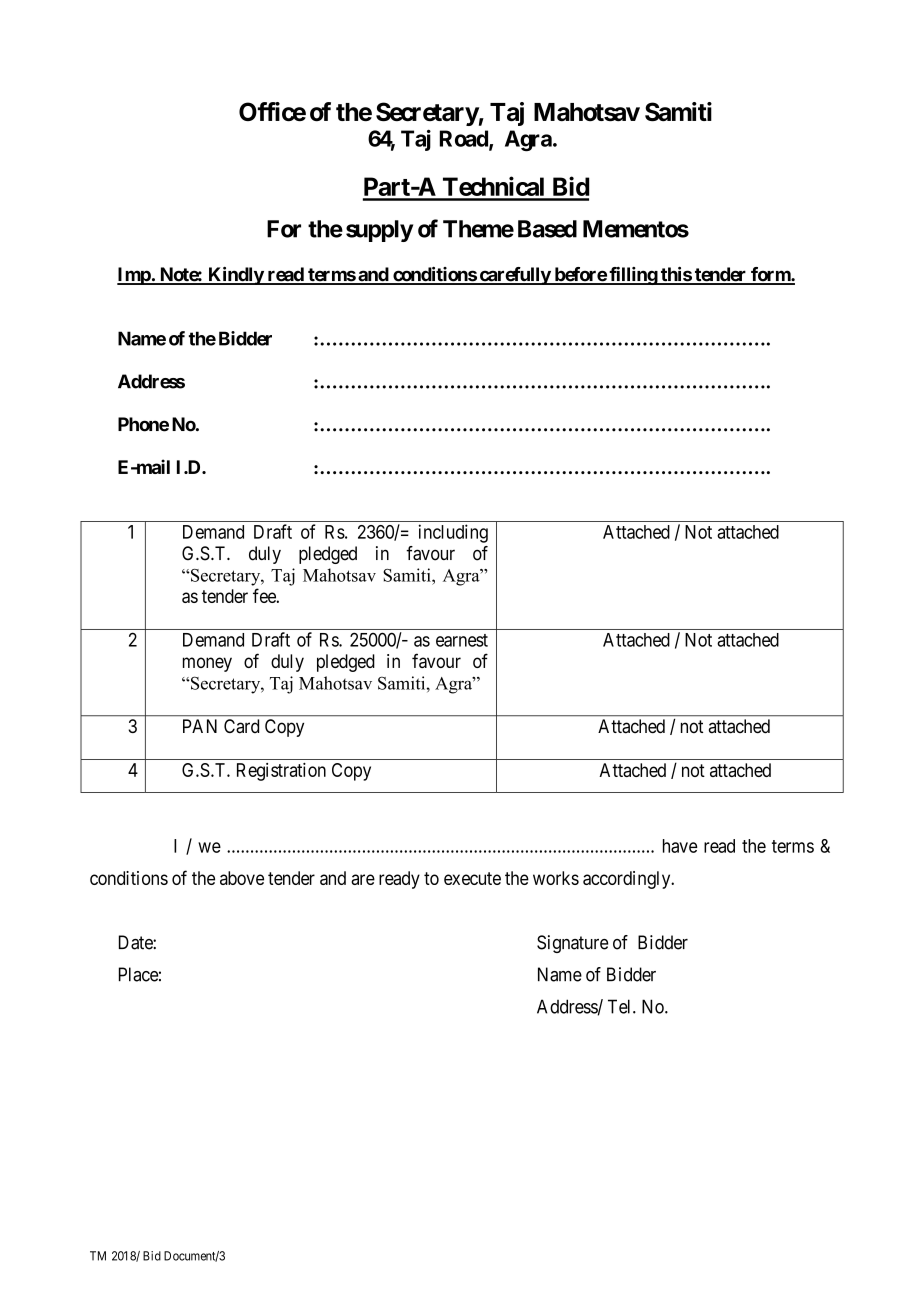 The height and width of the screenshot is (1307, 924). What do you see at coordinates (235, 276) in the screenshot?
I see `Kindly` at bounding box center [235, 276].
